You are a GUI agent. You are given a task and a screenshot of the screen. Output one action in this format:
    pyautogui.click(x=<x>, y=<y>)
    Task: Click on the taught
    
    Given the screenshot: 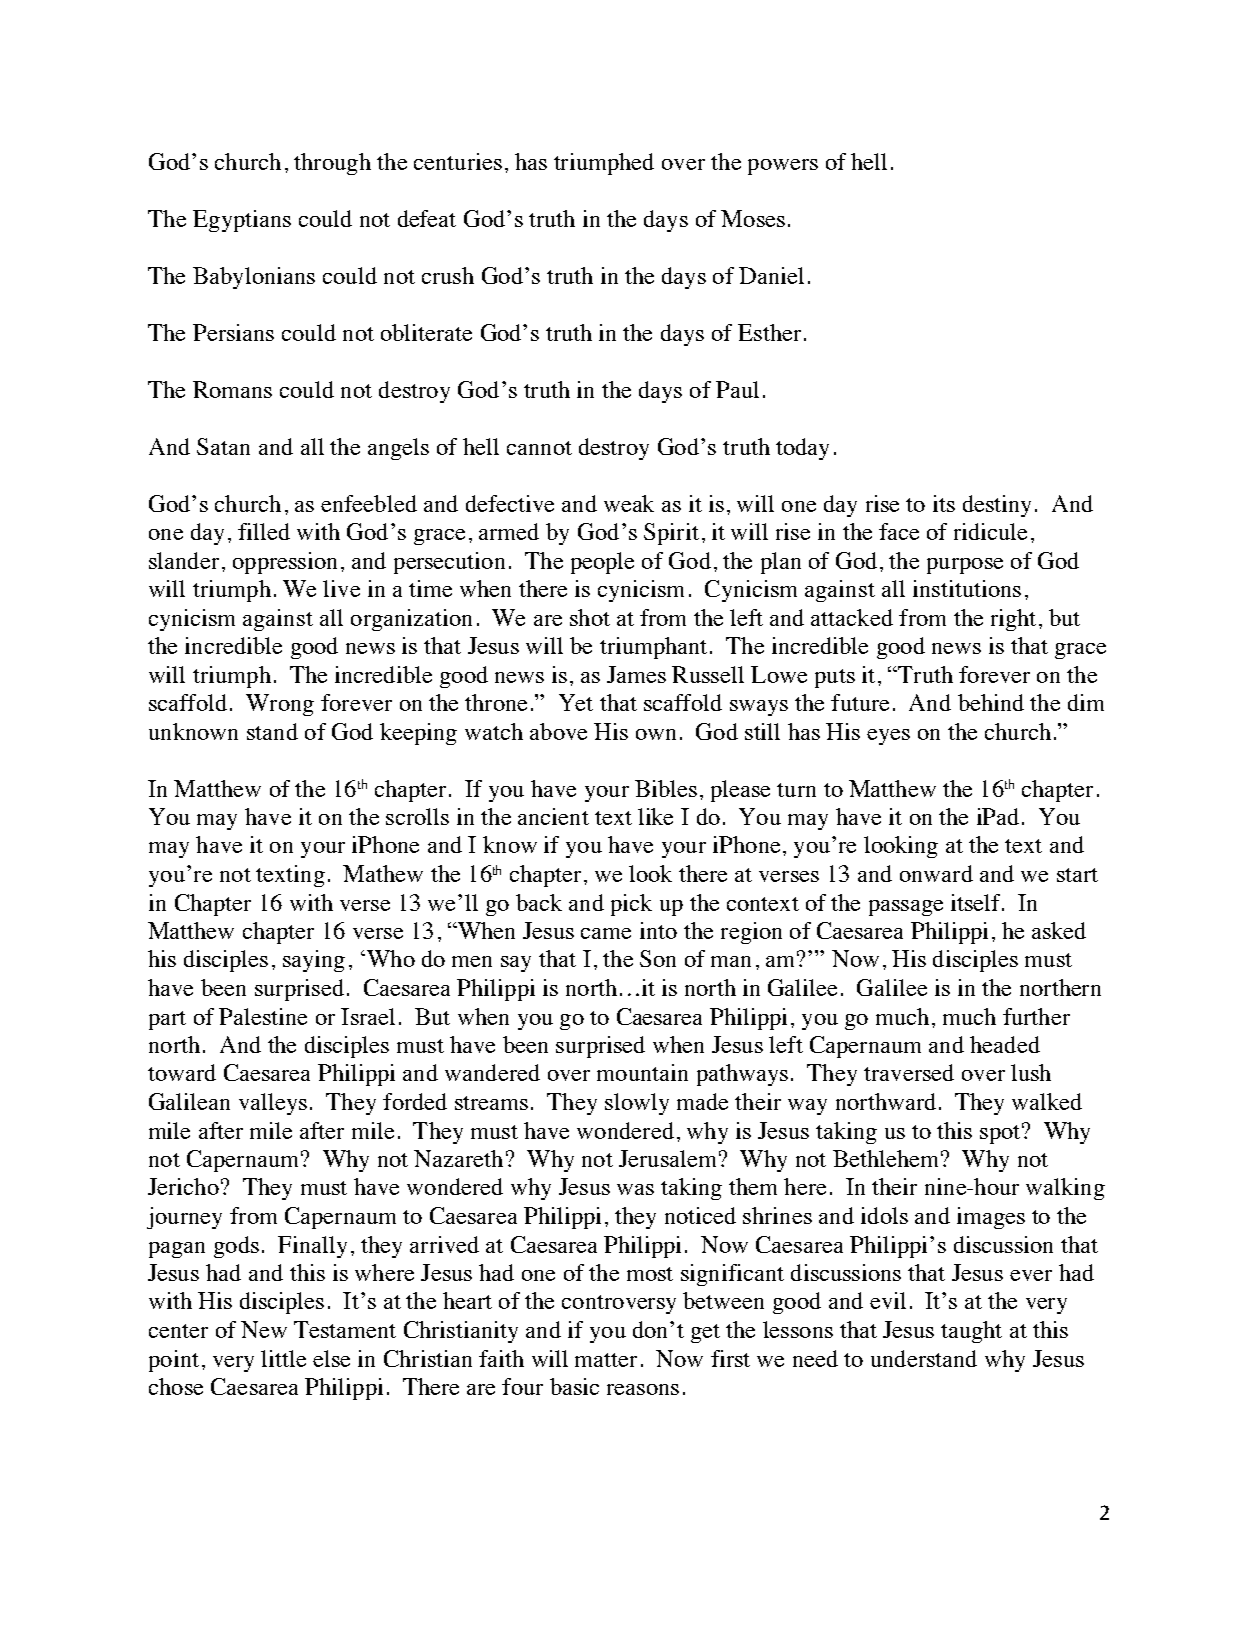 What is the action you would take?
    pyautogui.click(x=971, y=1332)
